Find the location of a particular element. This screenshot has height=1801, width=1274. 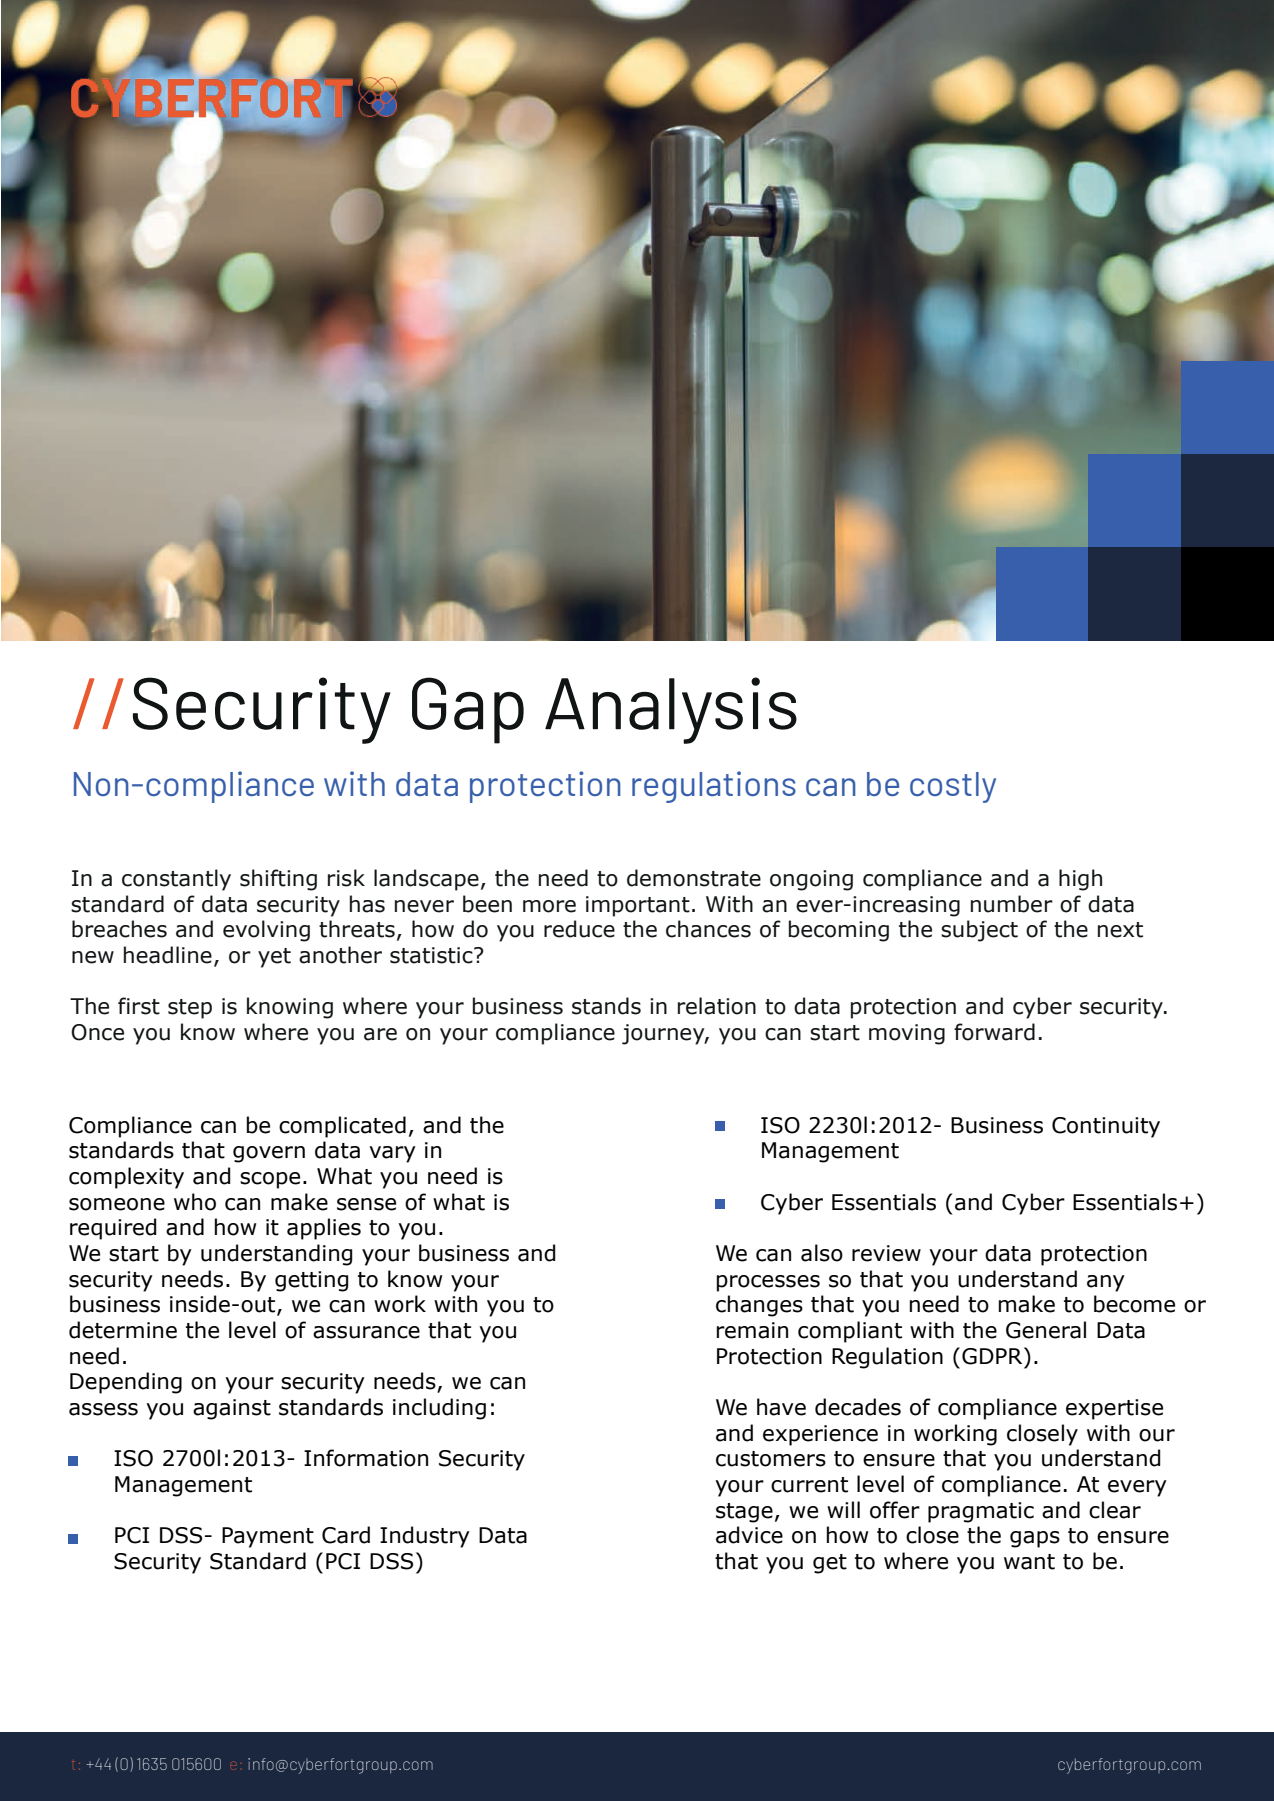

reduce is located at coordinates (579, 929).
